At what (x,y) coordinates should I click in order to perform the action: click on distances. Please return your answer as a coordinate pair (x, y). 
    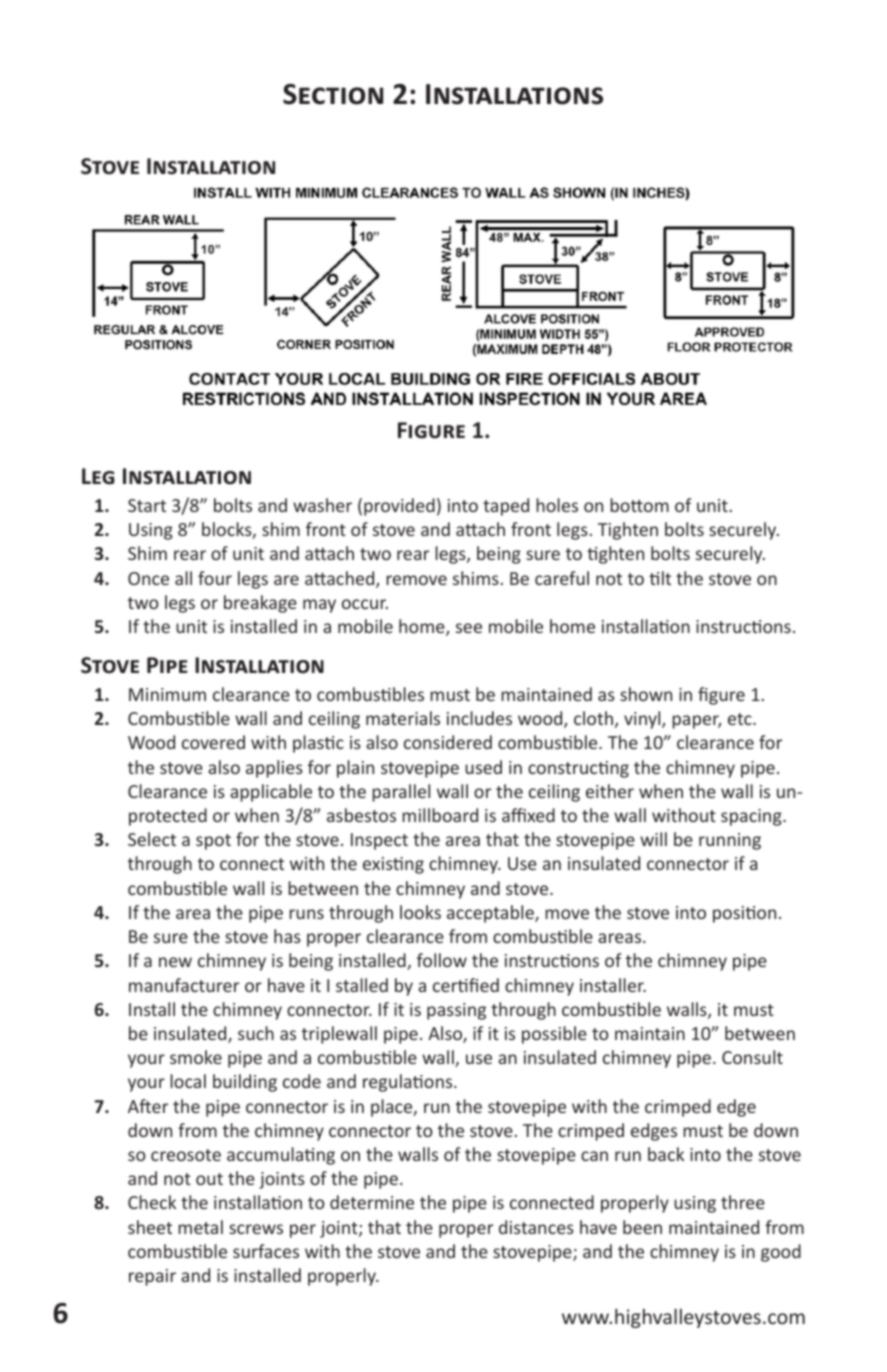
    Looking at the image, I should click on (536, 1227).
